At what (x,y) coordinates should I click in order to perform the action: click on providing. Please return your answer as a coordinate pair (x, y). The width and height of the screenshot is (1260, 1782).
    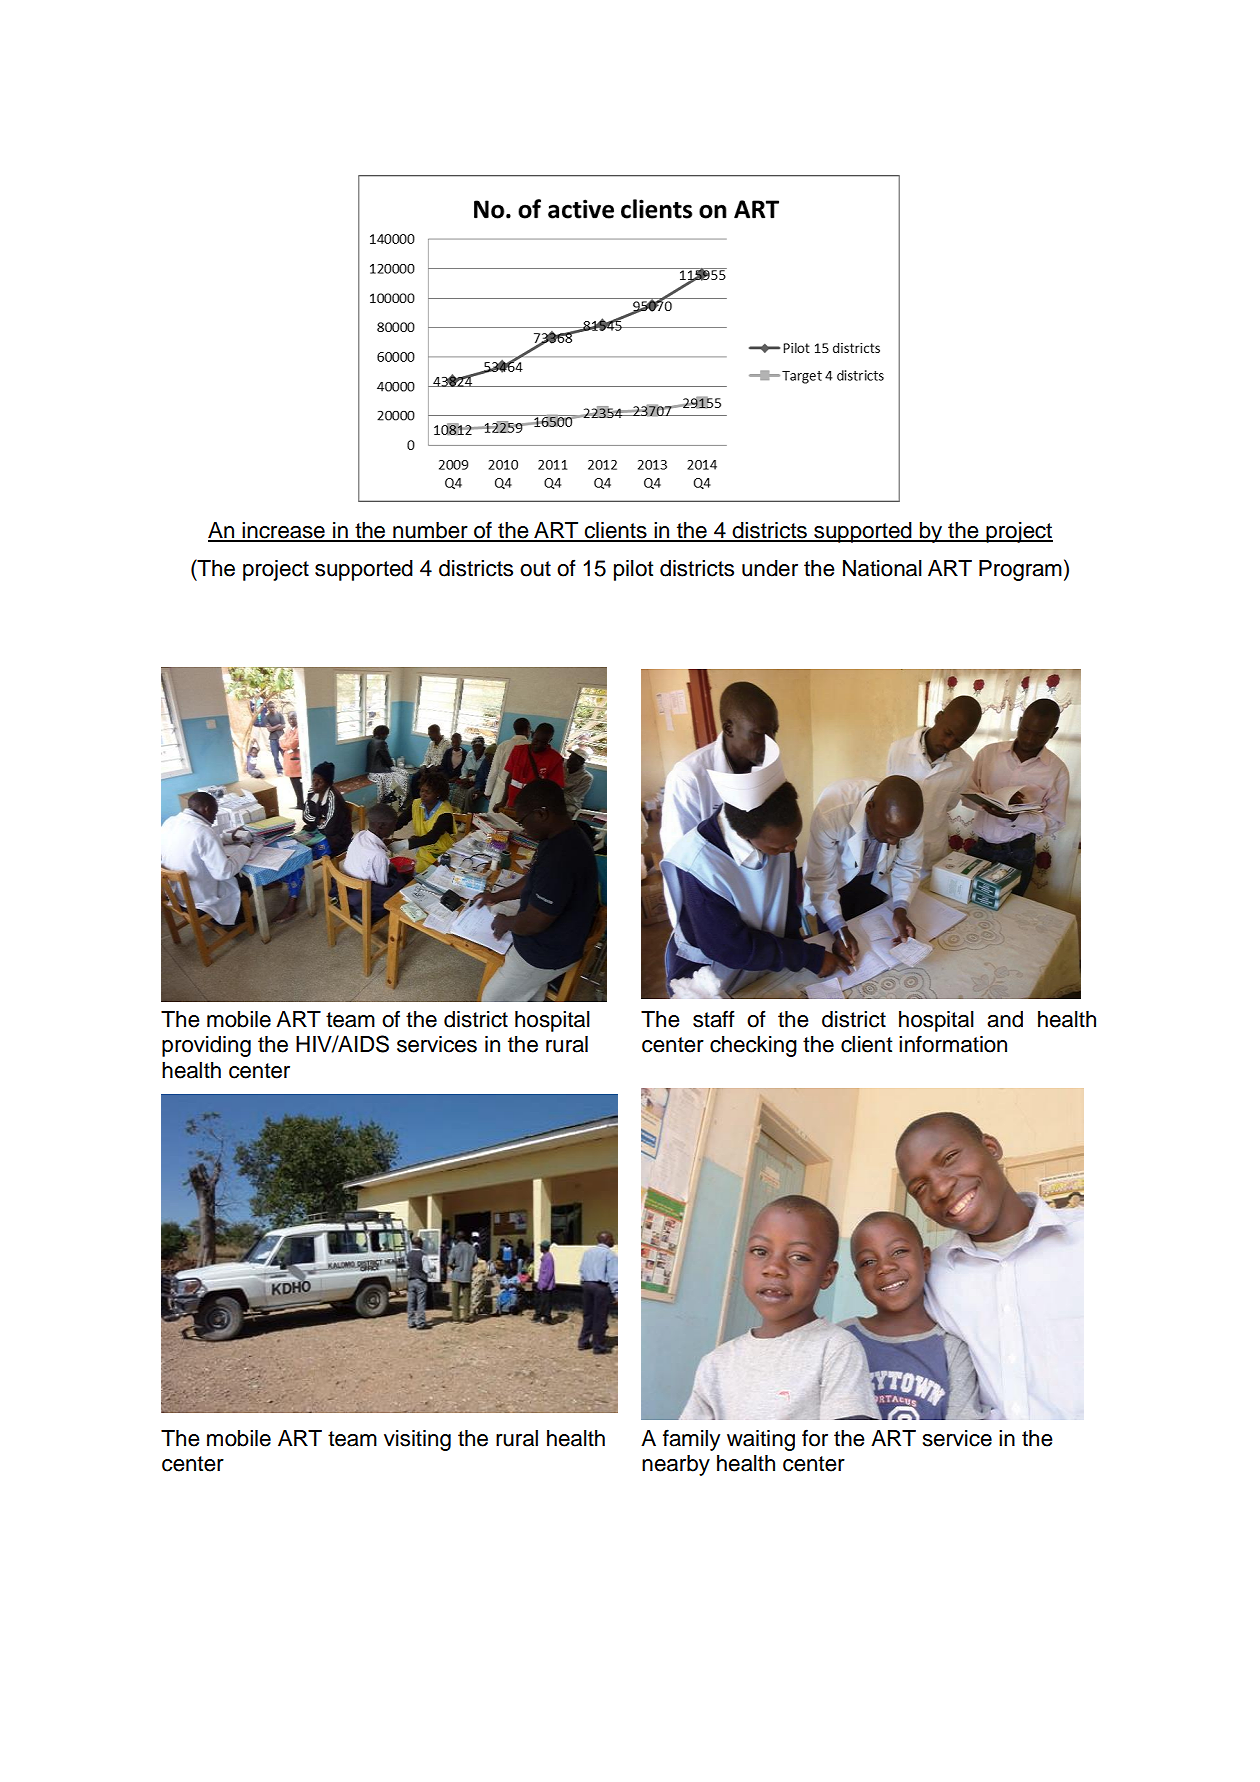
    Looking at the image, I should click on (206, 1046).
